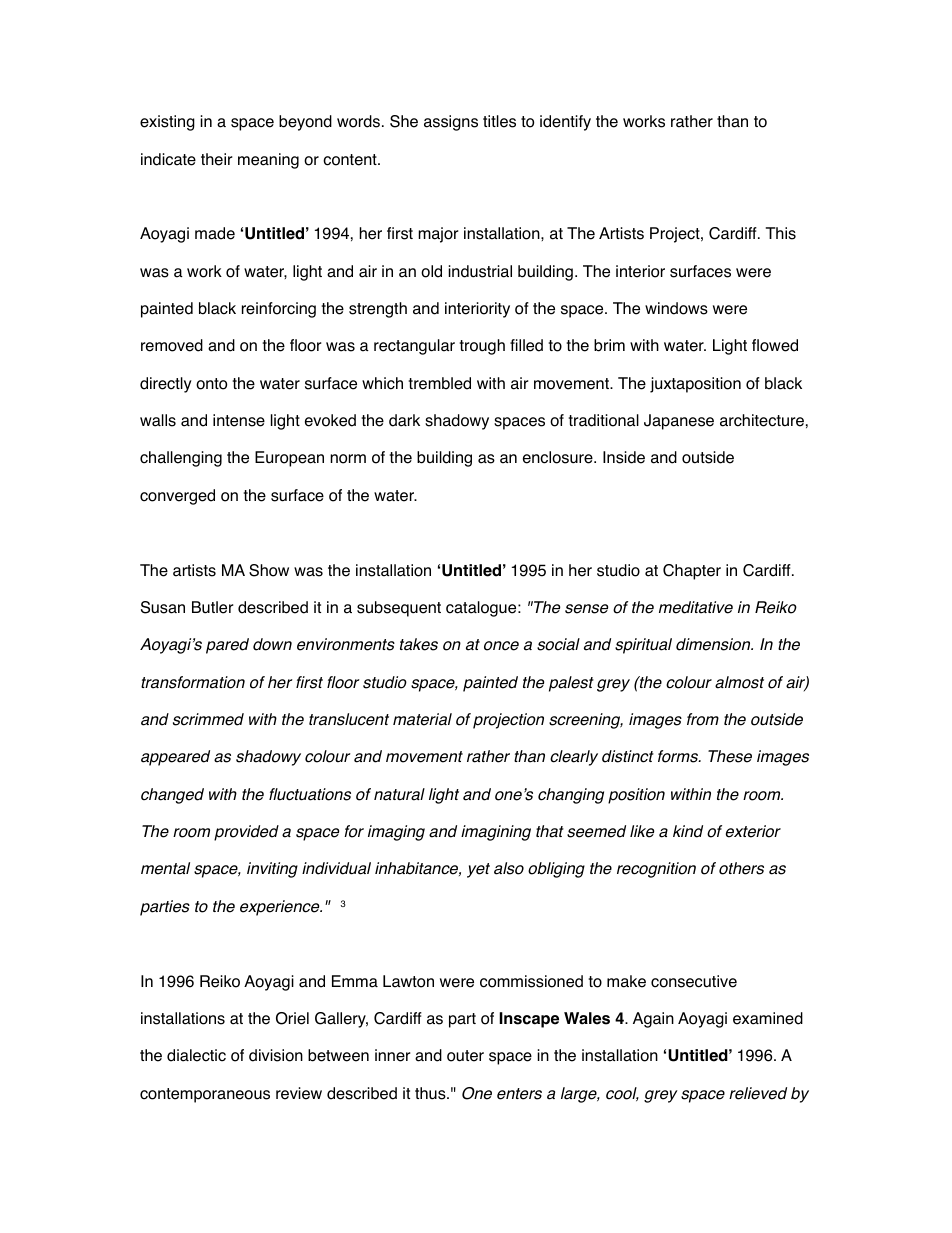 This screenshot has height=1233, width=952. What do you see at coordinates (501, 646) in the screenshot?
I see `once` at bounding box center [501, 646].
